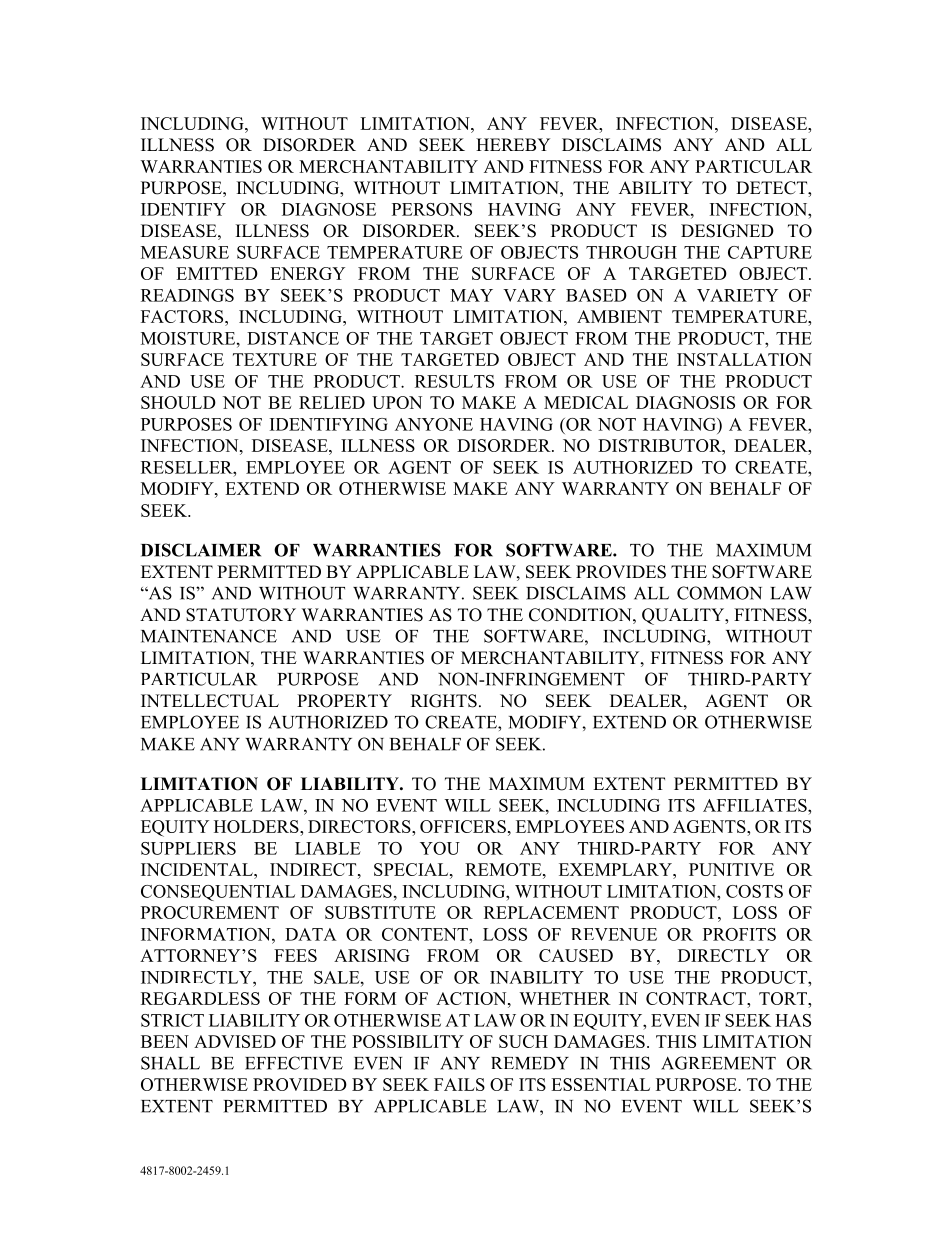  What do you see at coordinates (178, 402) in the screenshot?
I see `SHOULD` at bounding box center [178, 402].
